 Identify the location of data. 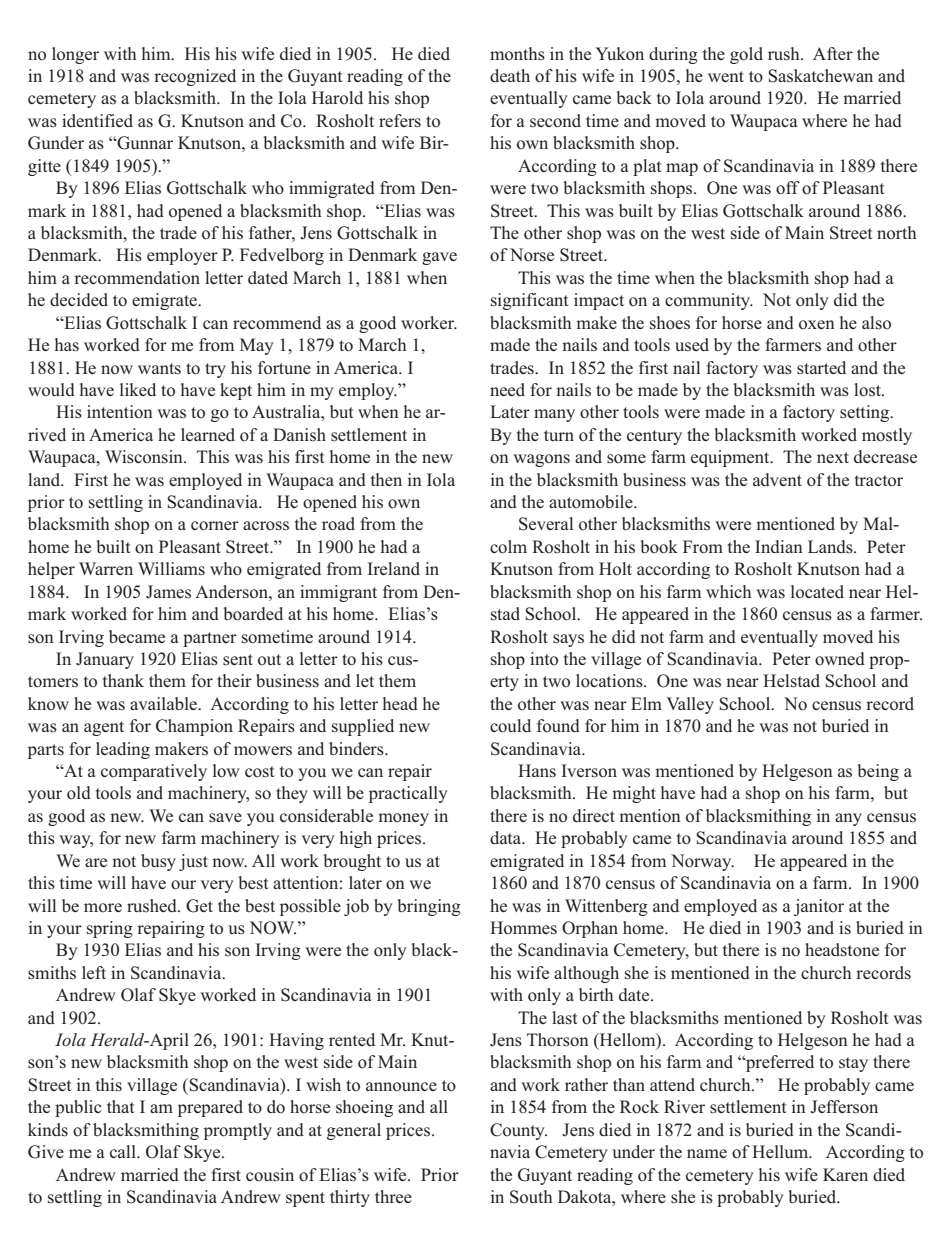
(507, 837).
